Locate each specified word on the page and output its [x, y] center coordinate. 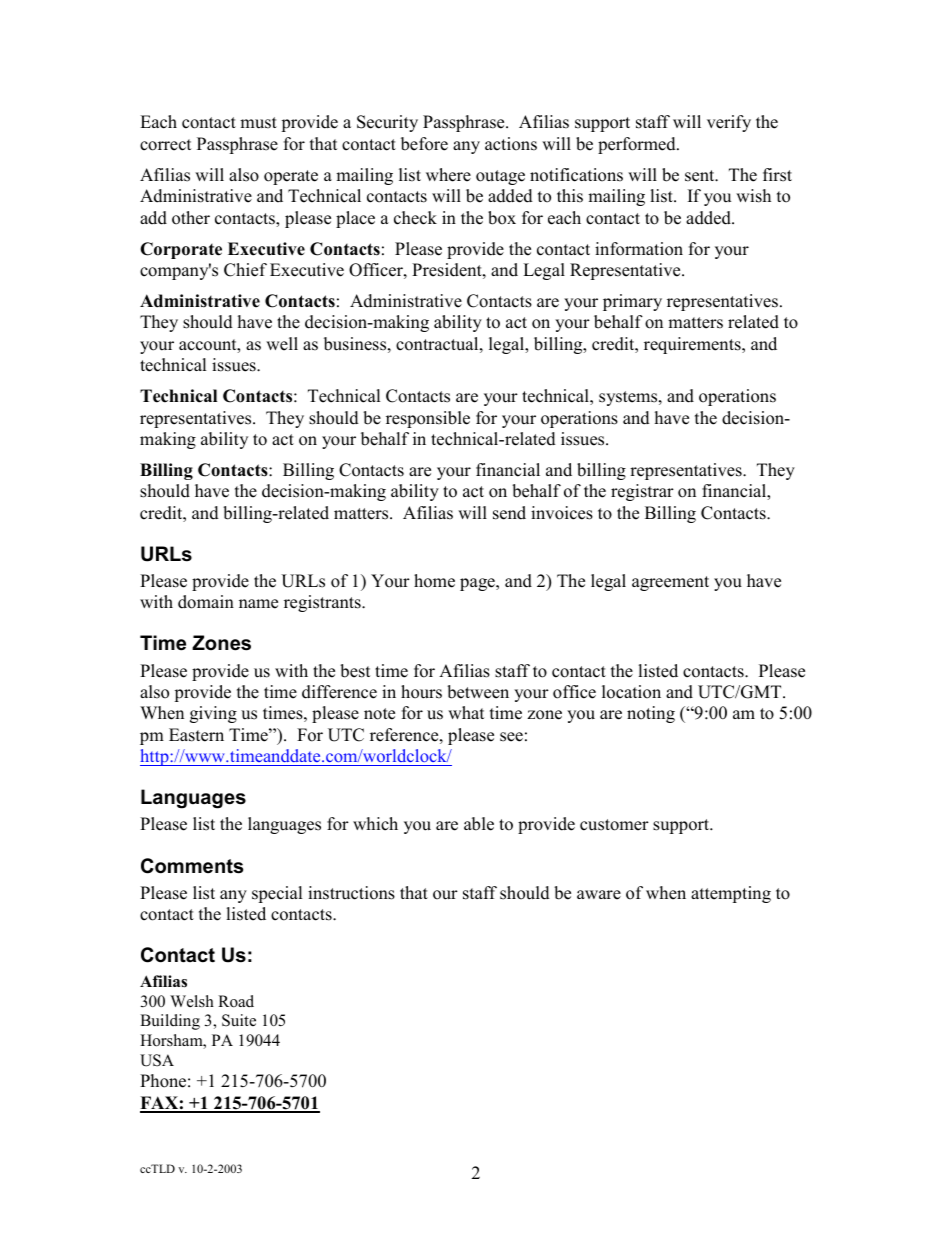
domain [206, 602]
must [258, 123]
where [448, 175]
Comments [192, 866]
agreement [670, 583]
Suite [239, 1020]
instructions [351, 893]
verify [729, 123]
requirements [693, 345]
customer [614, 825]
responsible [428, 419]
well [282, 344]
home [434, 581]
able [479, 824]
